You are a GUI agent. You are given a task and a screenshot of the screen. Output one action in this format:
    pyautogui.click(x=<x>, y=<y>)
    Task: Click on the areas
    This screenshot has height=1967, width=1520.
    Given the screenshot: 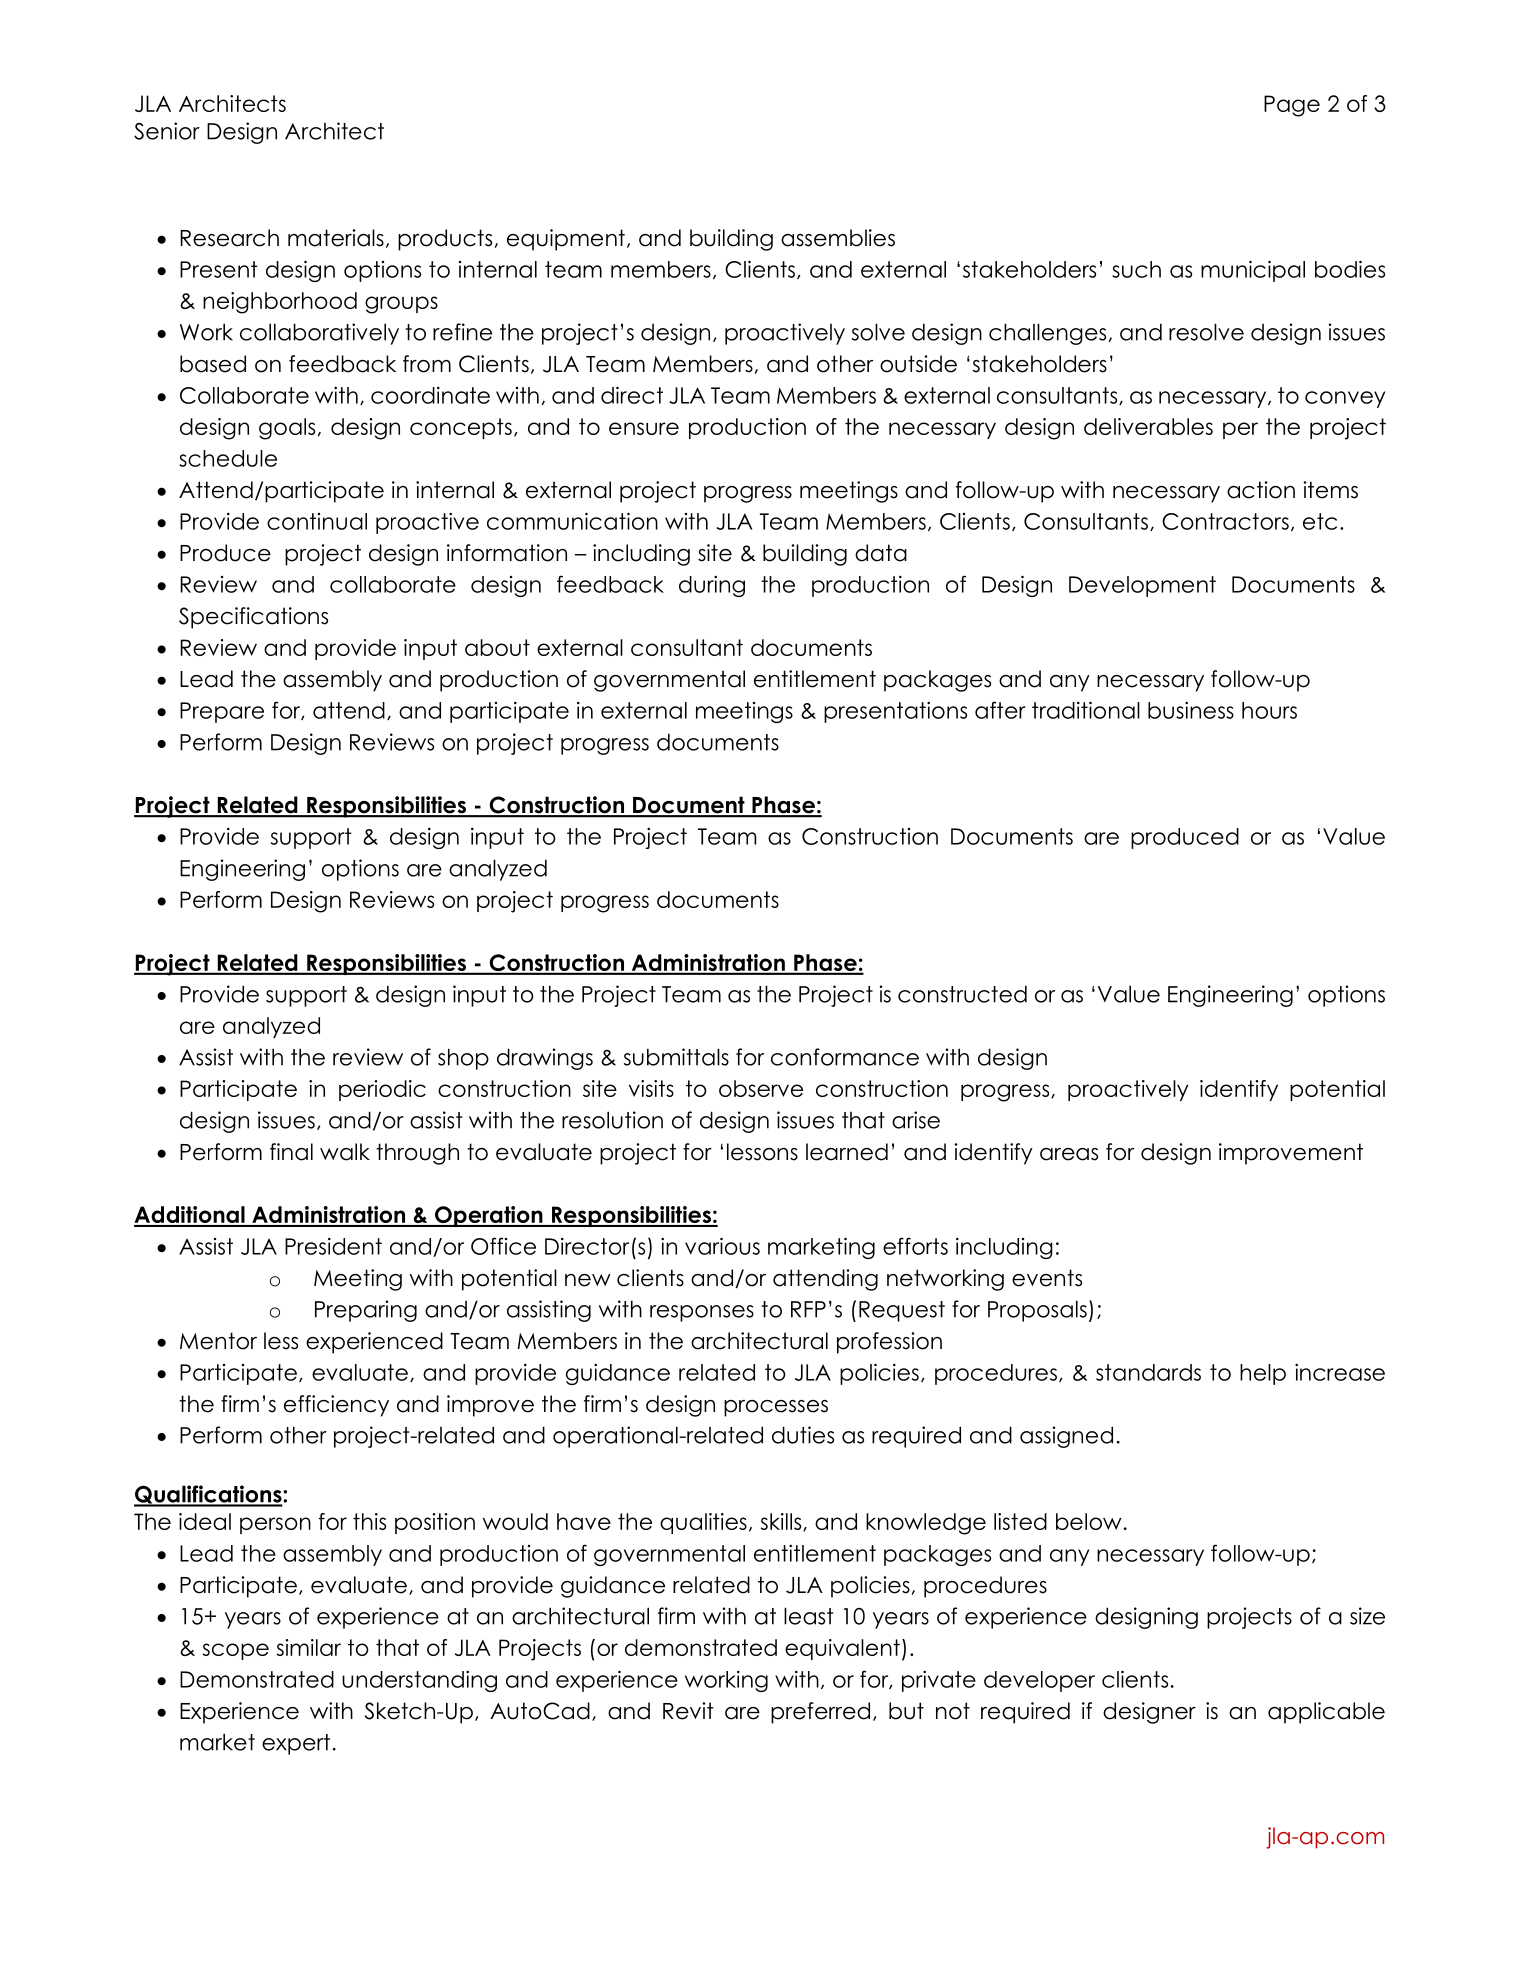 What is the action you would take?
    pyautogui.click(x=1069, y=1154)
